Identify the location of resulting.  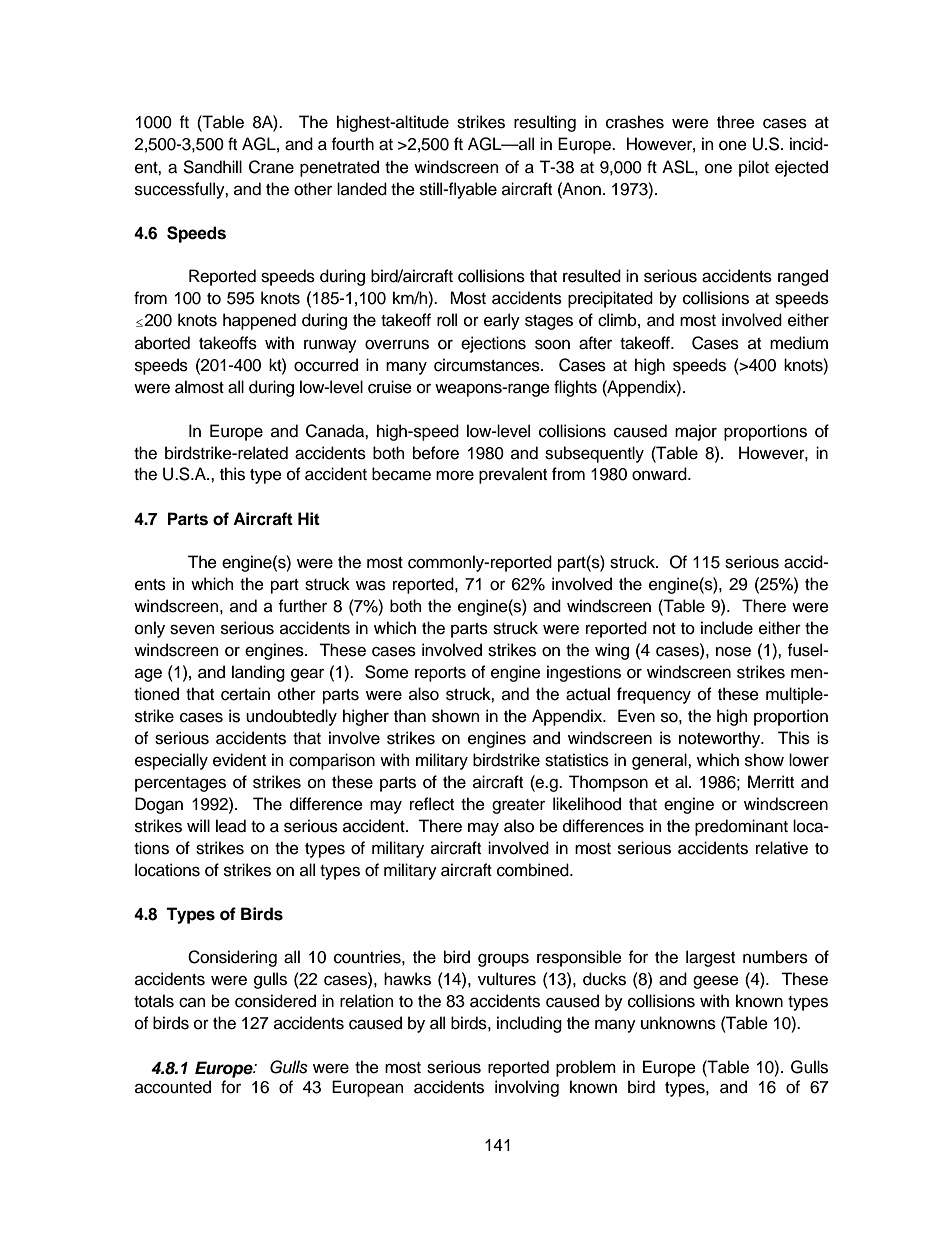
(545, 123).
